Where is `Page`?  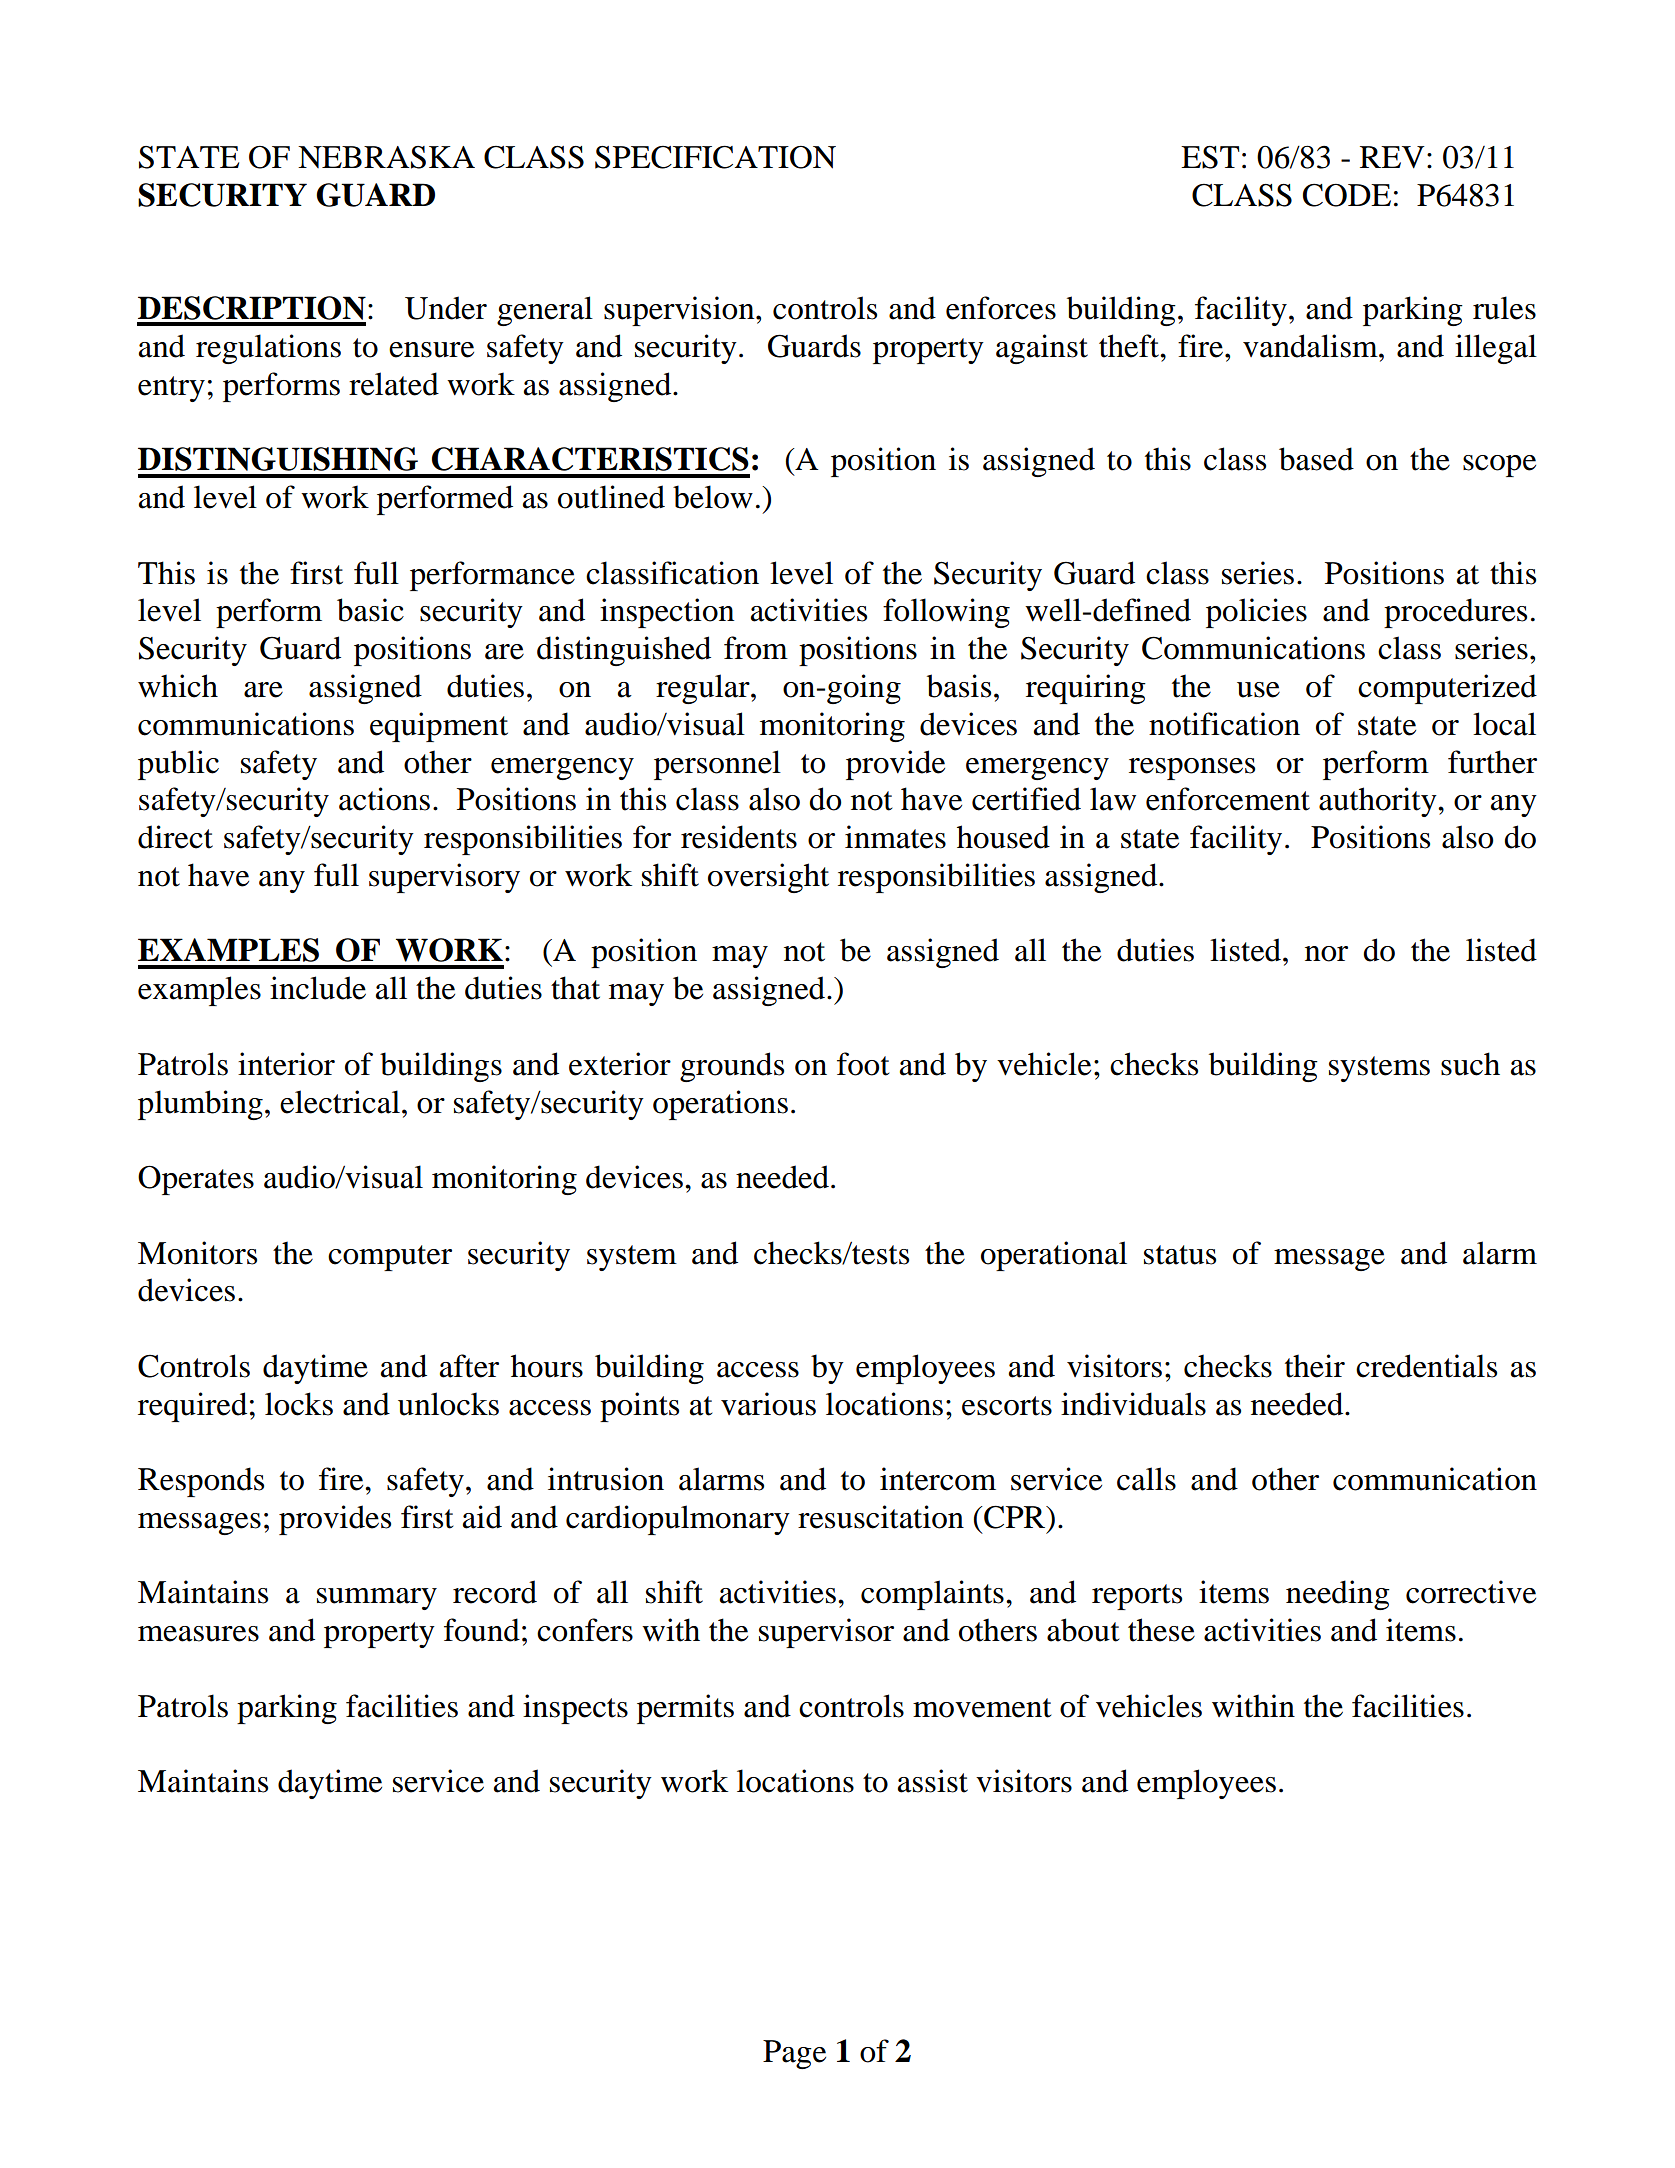 Page is located at coordinates (794, 2054).
